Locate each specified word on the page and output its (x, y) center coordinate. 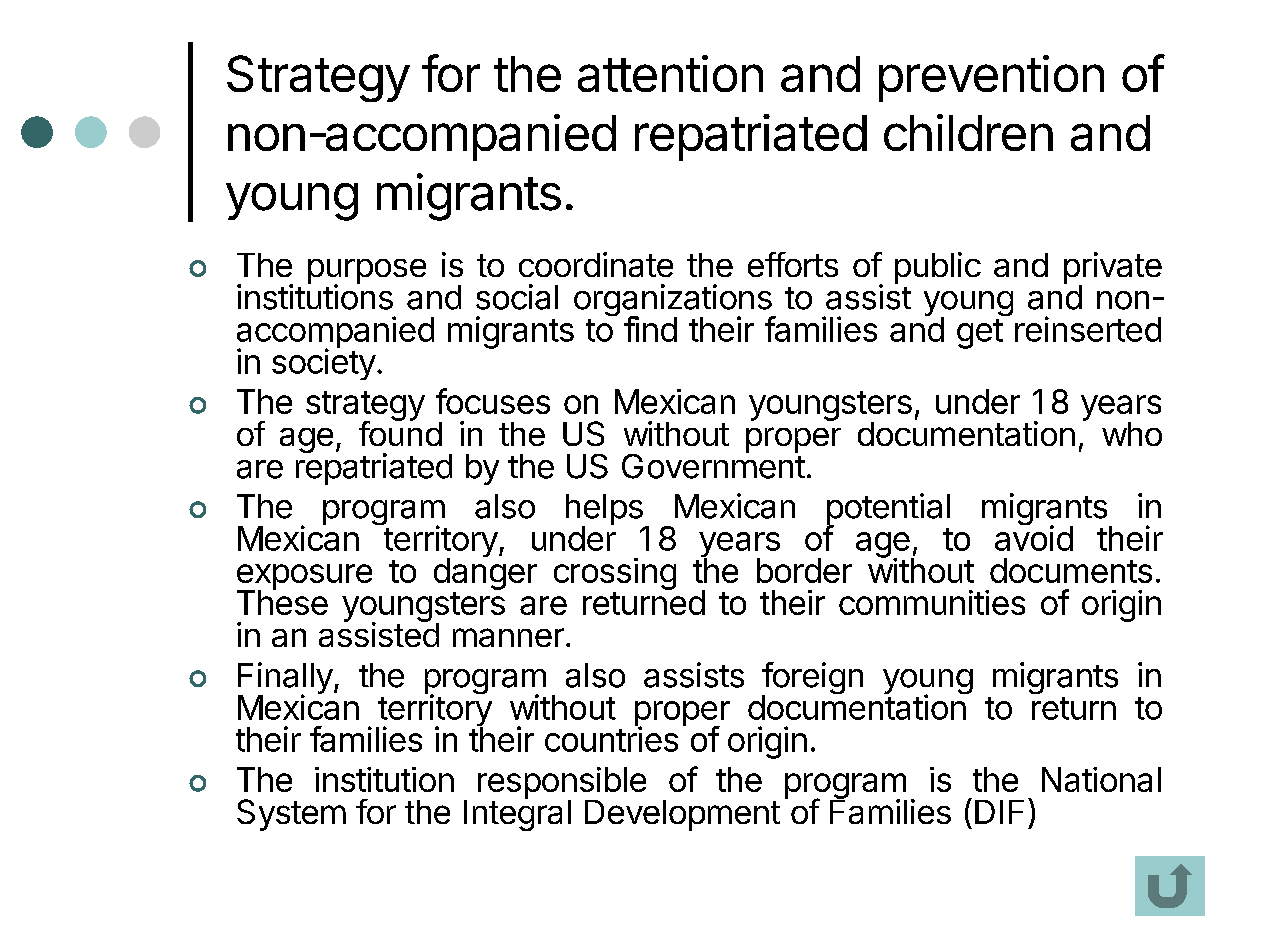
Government (713, 465)
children (968, 132)
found (400, 432)
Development (682, 815)
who (1132, 434)
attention (670, 73)
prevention (991, 78)
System (291, 815)
